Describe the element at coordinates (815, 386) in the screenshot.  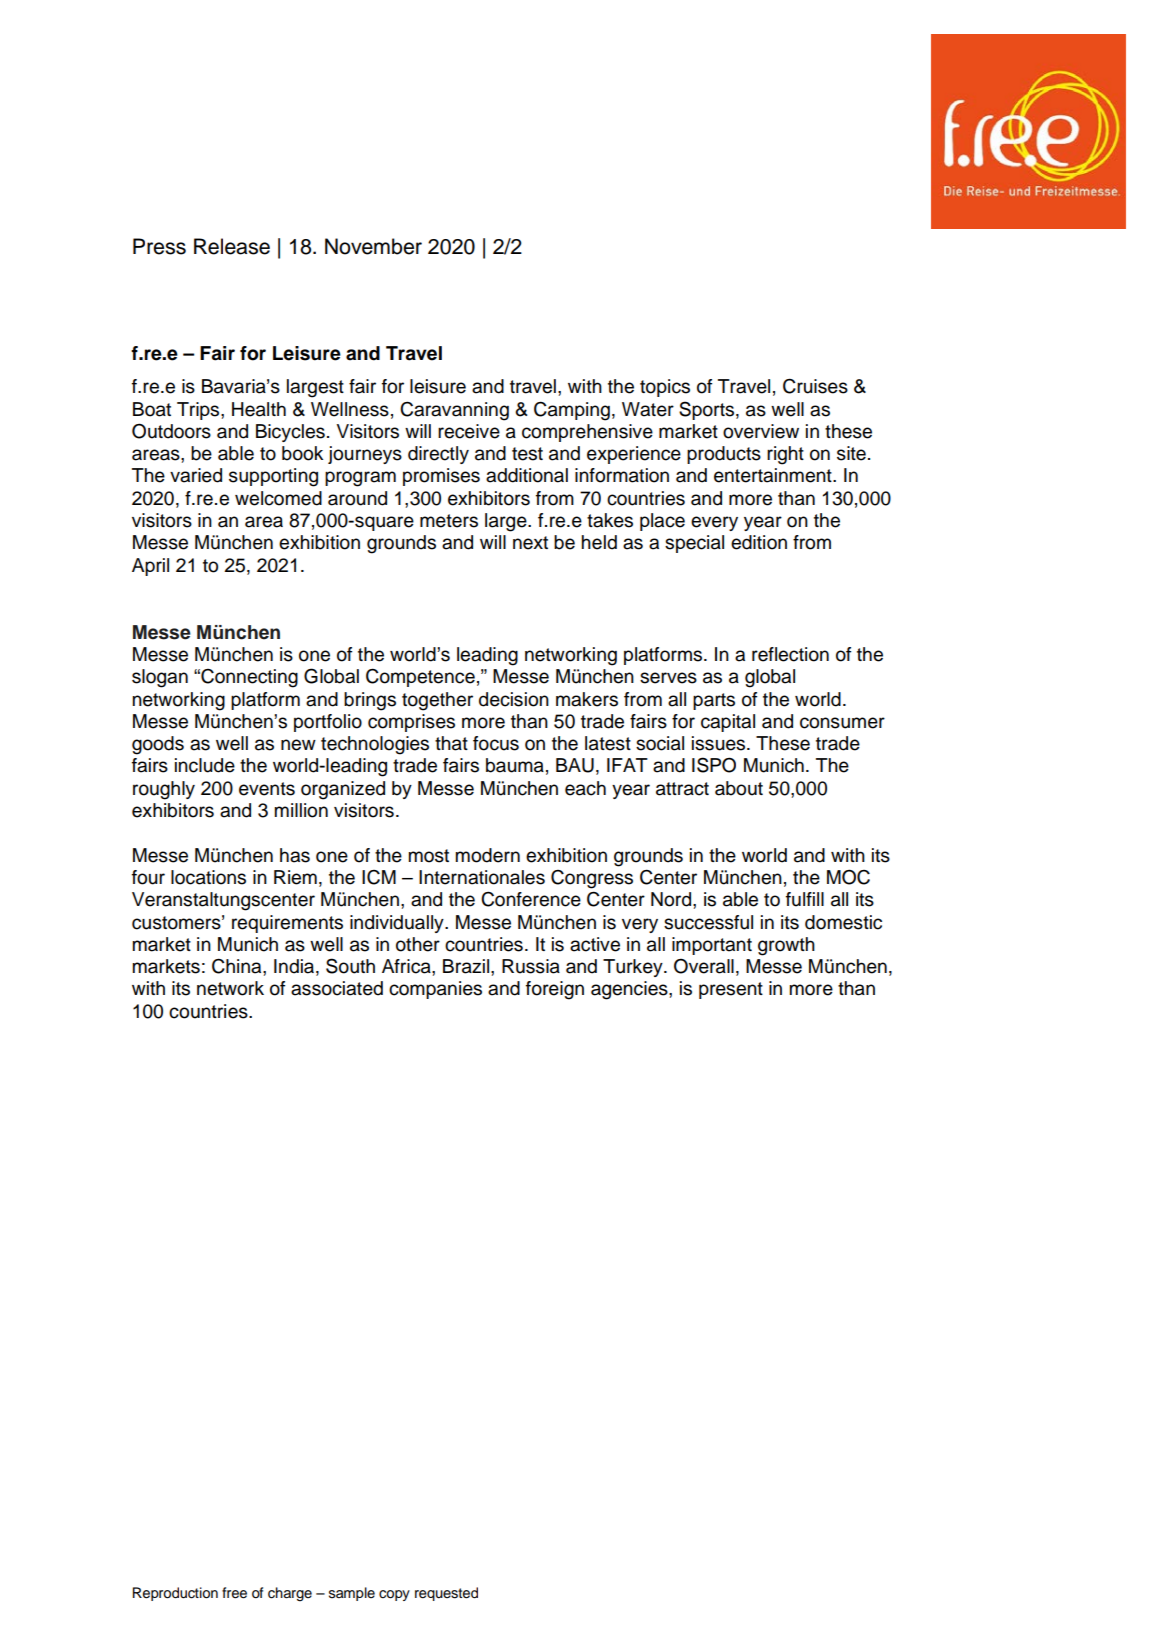
I see `Cruises` at that location.
